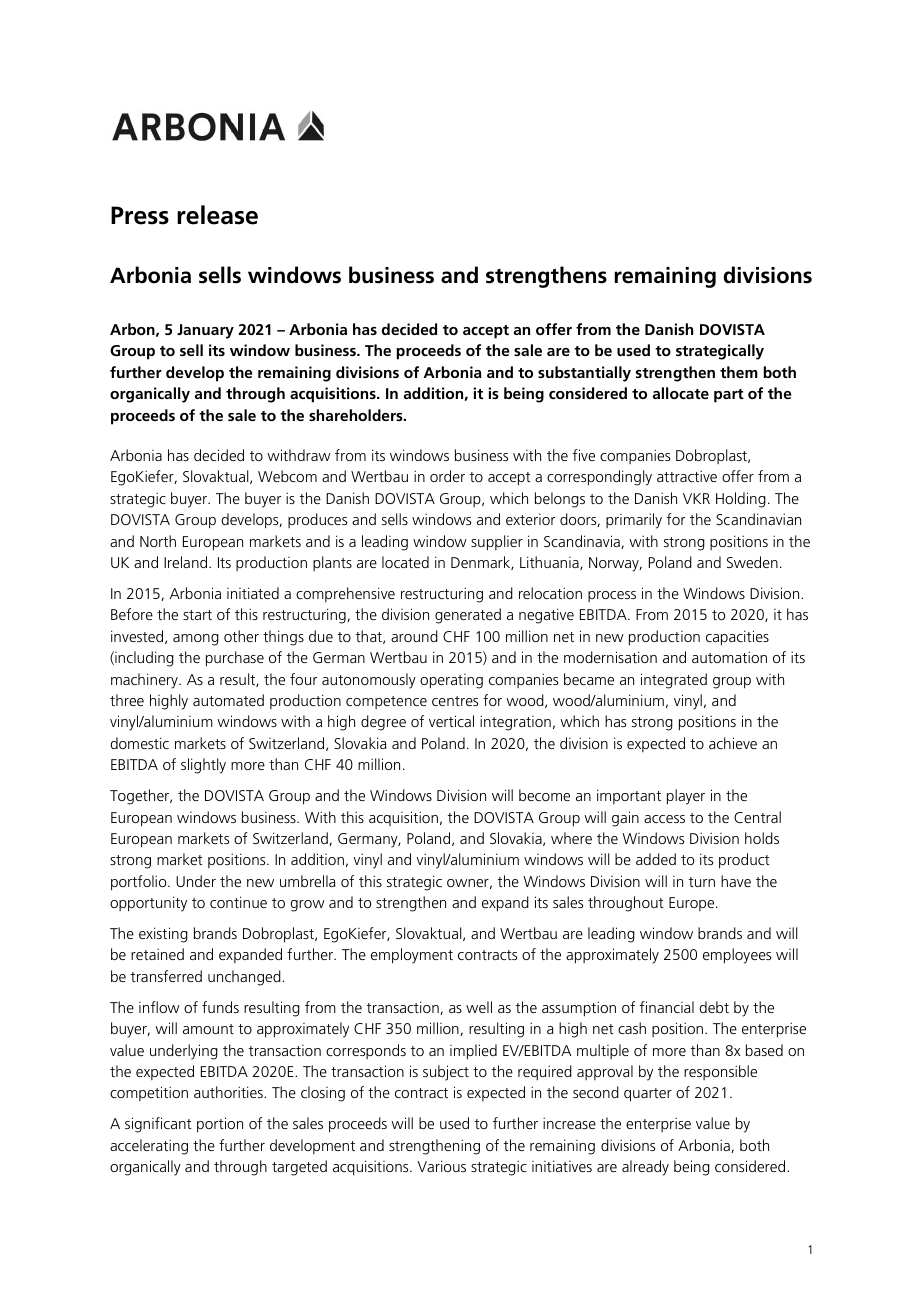  Describe the element at coordinates (739, 372) in the image. I see `them` at that location.
